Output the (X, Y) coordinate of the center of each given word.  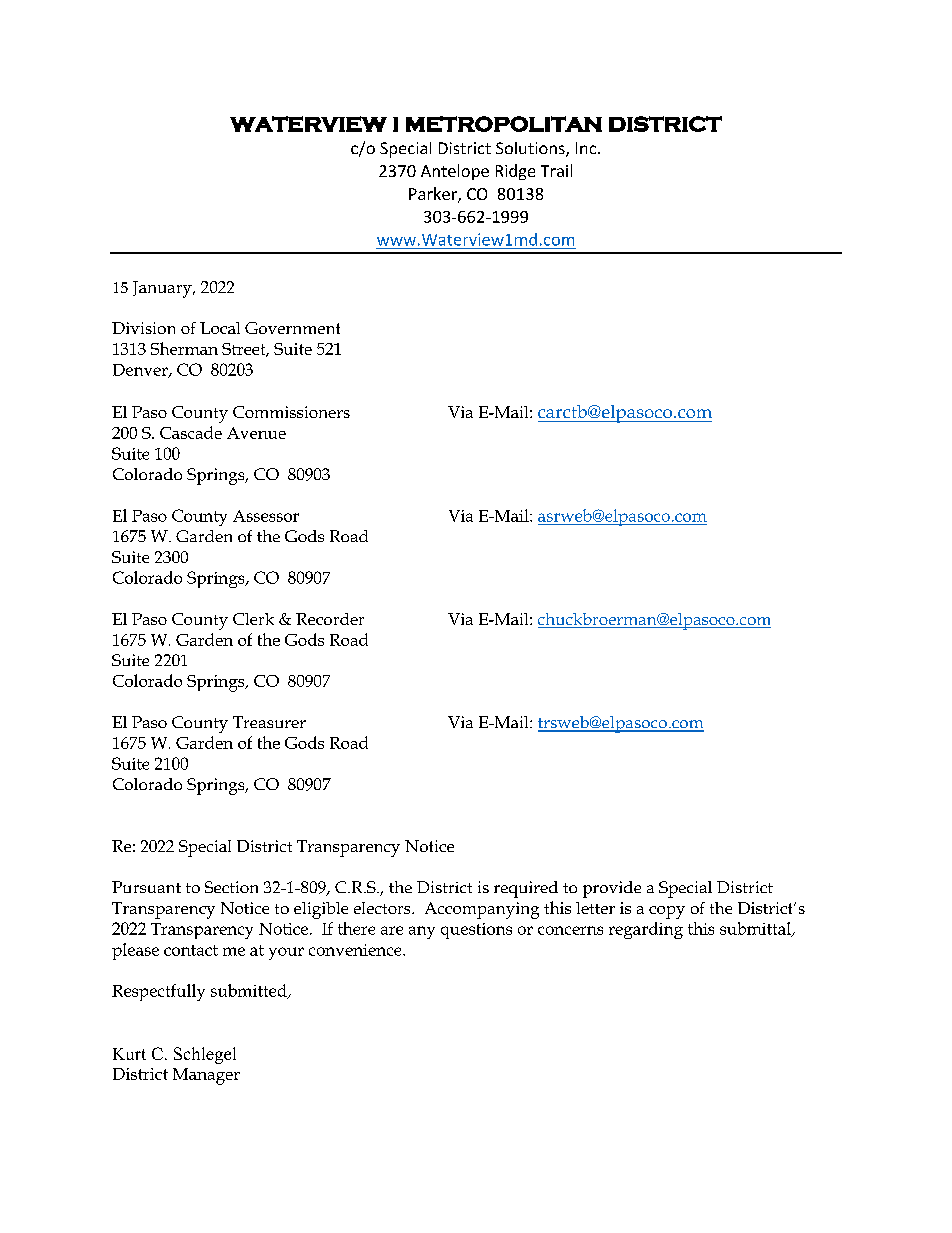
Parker (434, 195)
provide (612, 889)
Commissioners (291, 412)
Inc (587, 148)
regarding (646, 930)
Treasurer (269, 722)
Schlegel (205, 1055)
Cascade (191, 432)
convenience (356, 950)
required (526, 889)
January (163, 289)
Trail (556, 170)
